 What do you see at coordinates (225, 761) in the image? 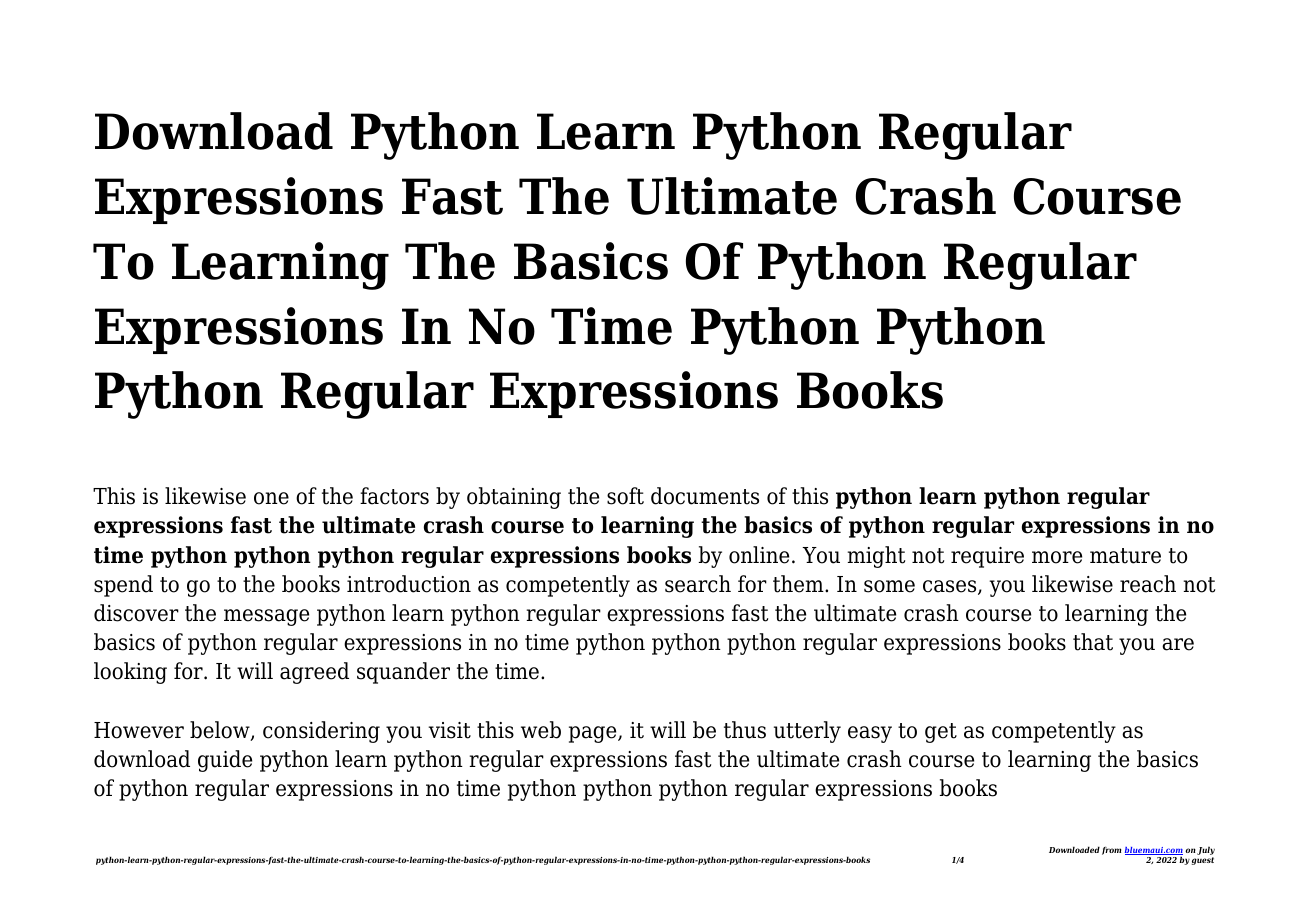
I see `guide` at bounding box center [225, 761].
